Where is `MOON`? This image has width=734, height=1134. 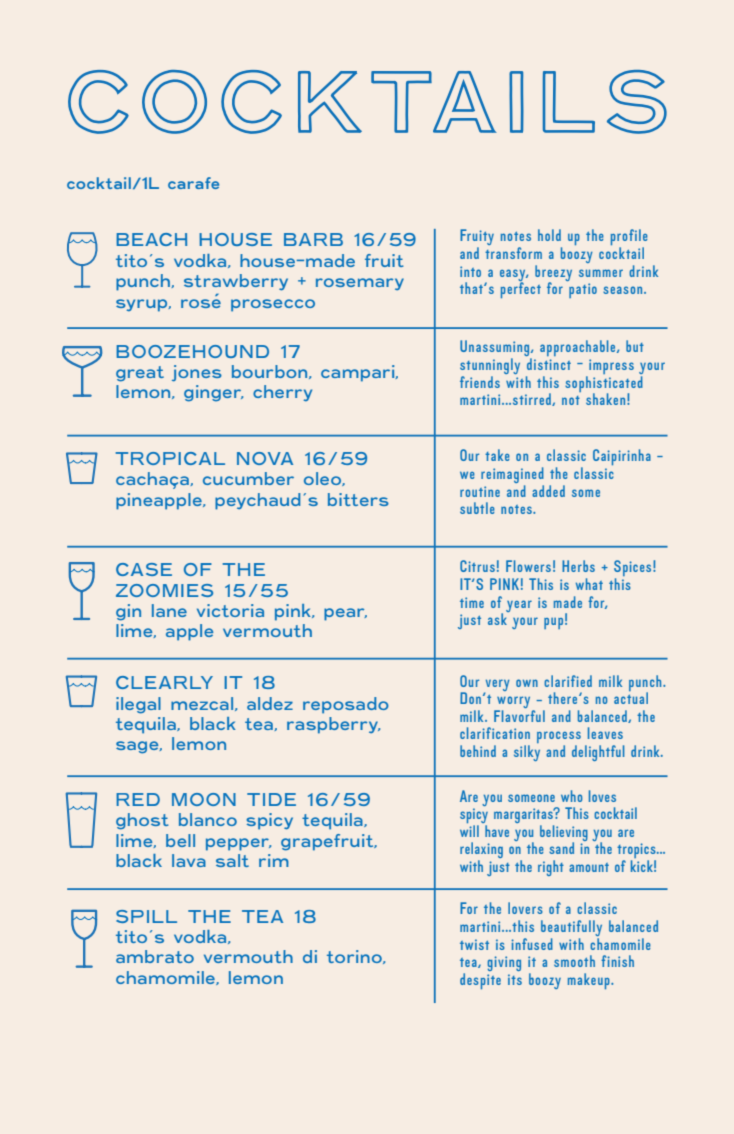
MOON is located at coordinates (204, 799).
